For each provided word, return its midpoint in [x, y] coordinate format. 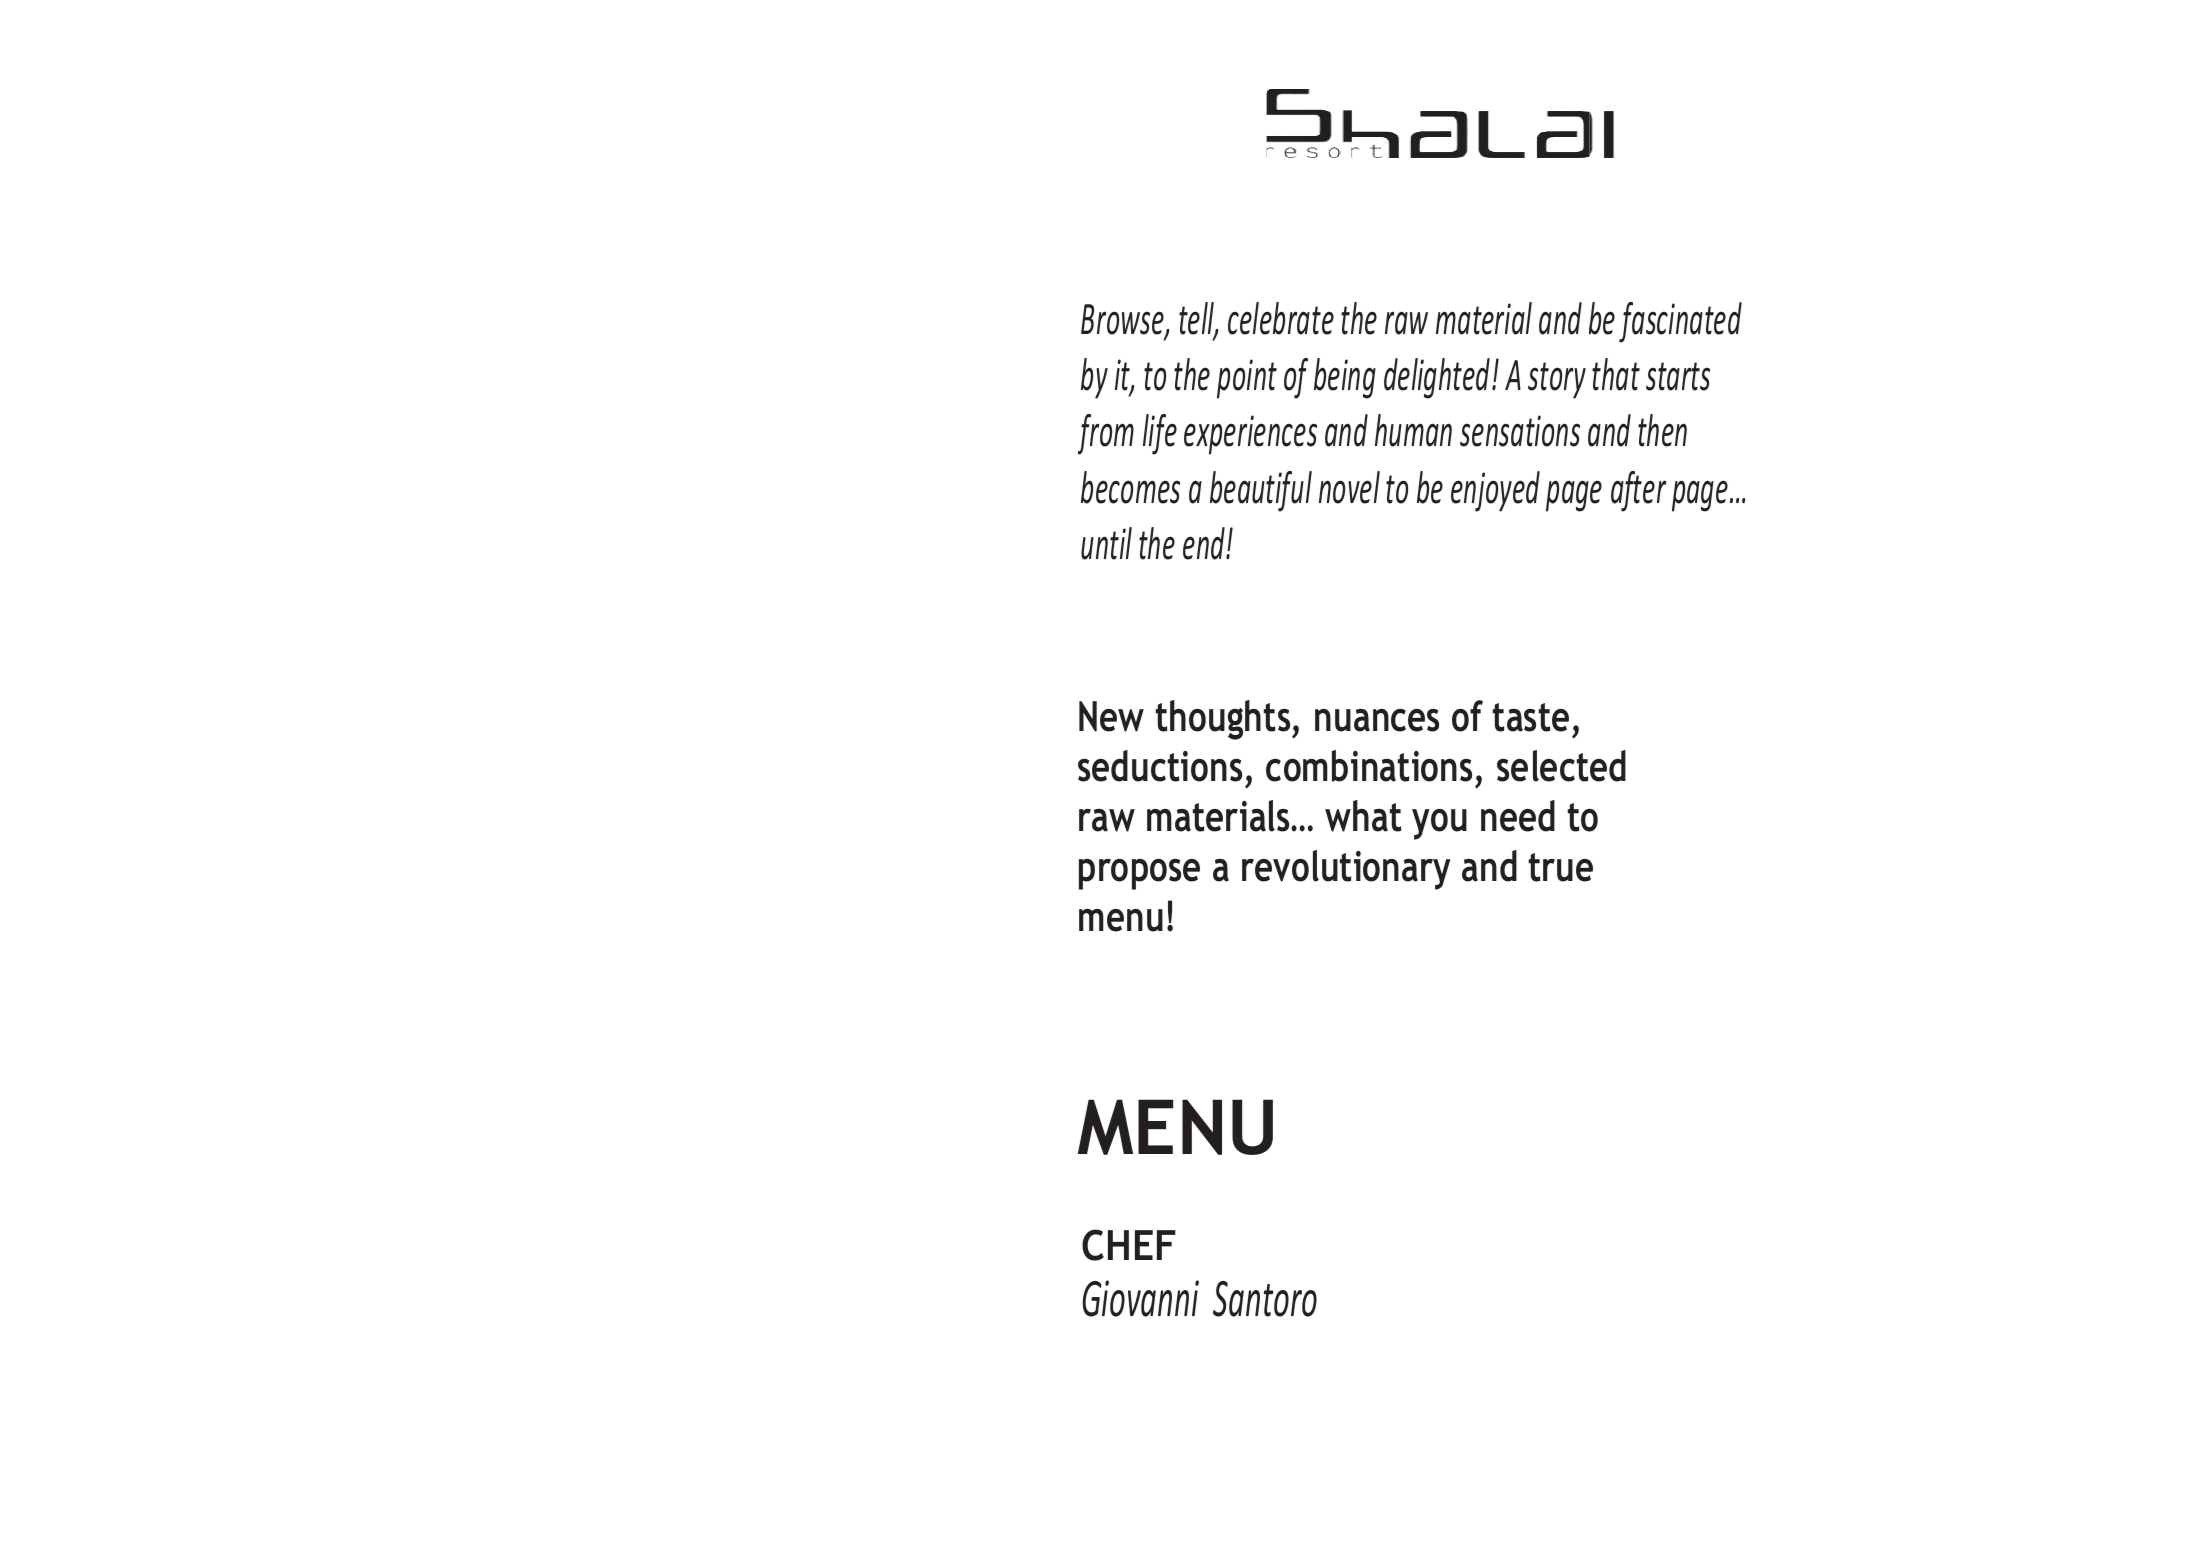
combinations [1369, 766]
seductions [1160, 766]
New [1111, 716]
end [1205, 543]
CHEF [1129, 1245]
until [1106, 543]
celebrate [1281, 318]
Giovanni [1140, 1298]
